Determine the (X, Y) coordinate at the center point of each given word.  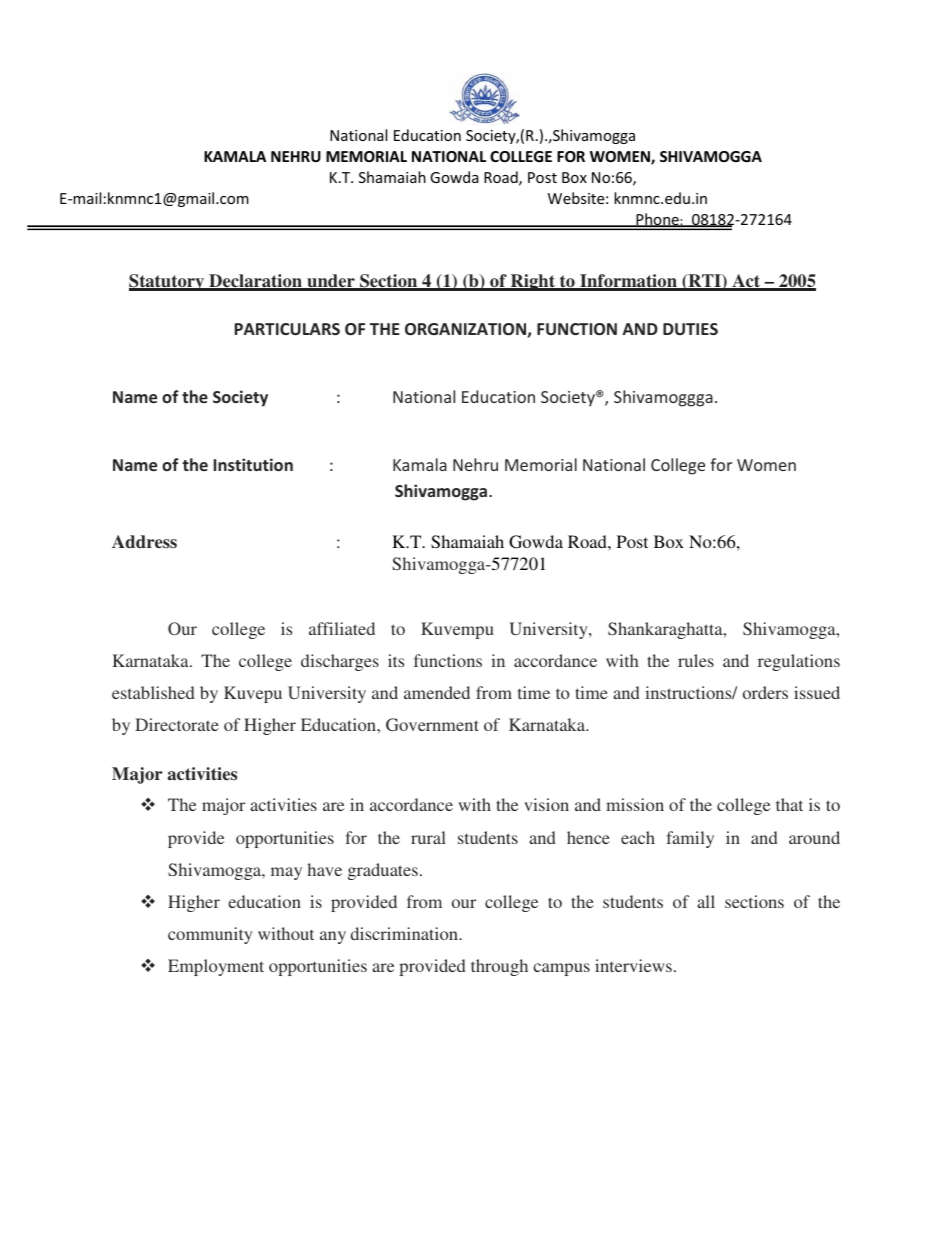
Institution (253, 464)
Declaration (255, 282)
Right (532, 282)
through (499, 967)
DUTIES (690, 329)
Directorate (177, 724)
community (210, 935)
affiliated (342, 628)
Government (432, 725)
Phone (657, 220)
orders (765, 692)
